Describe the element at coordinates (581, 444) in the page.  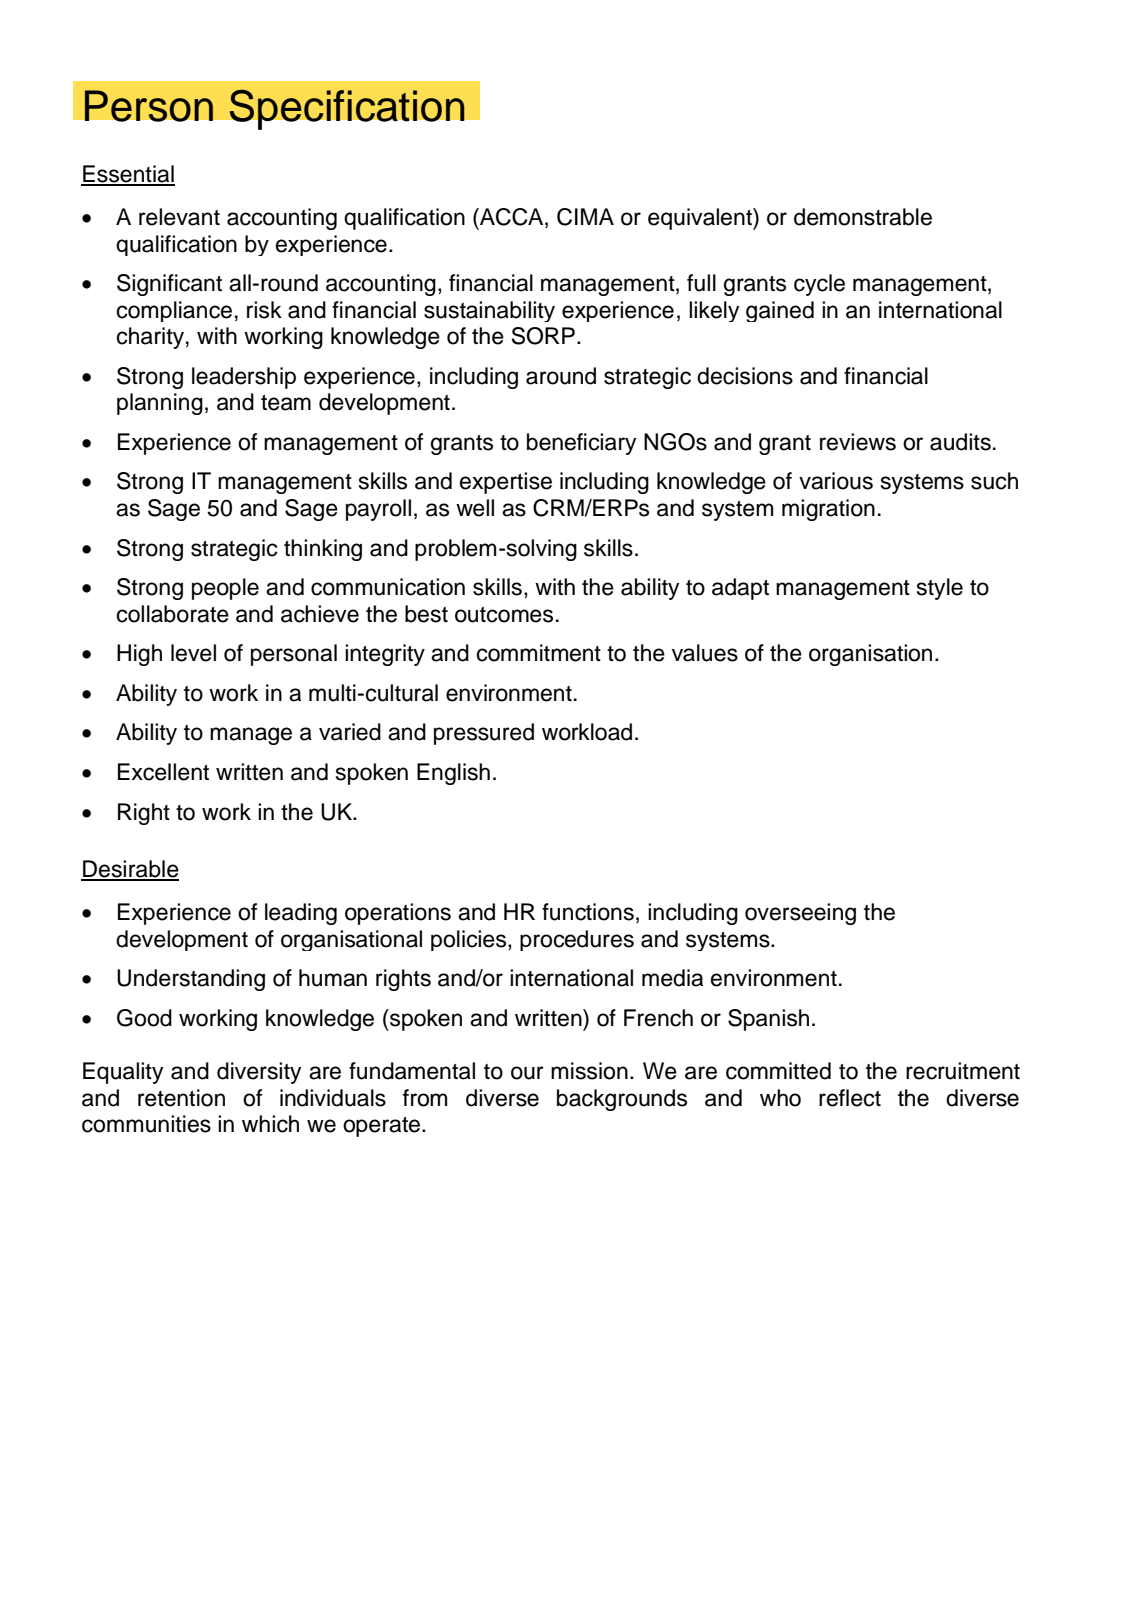
I see `beneficiary` at that location.
